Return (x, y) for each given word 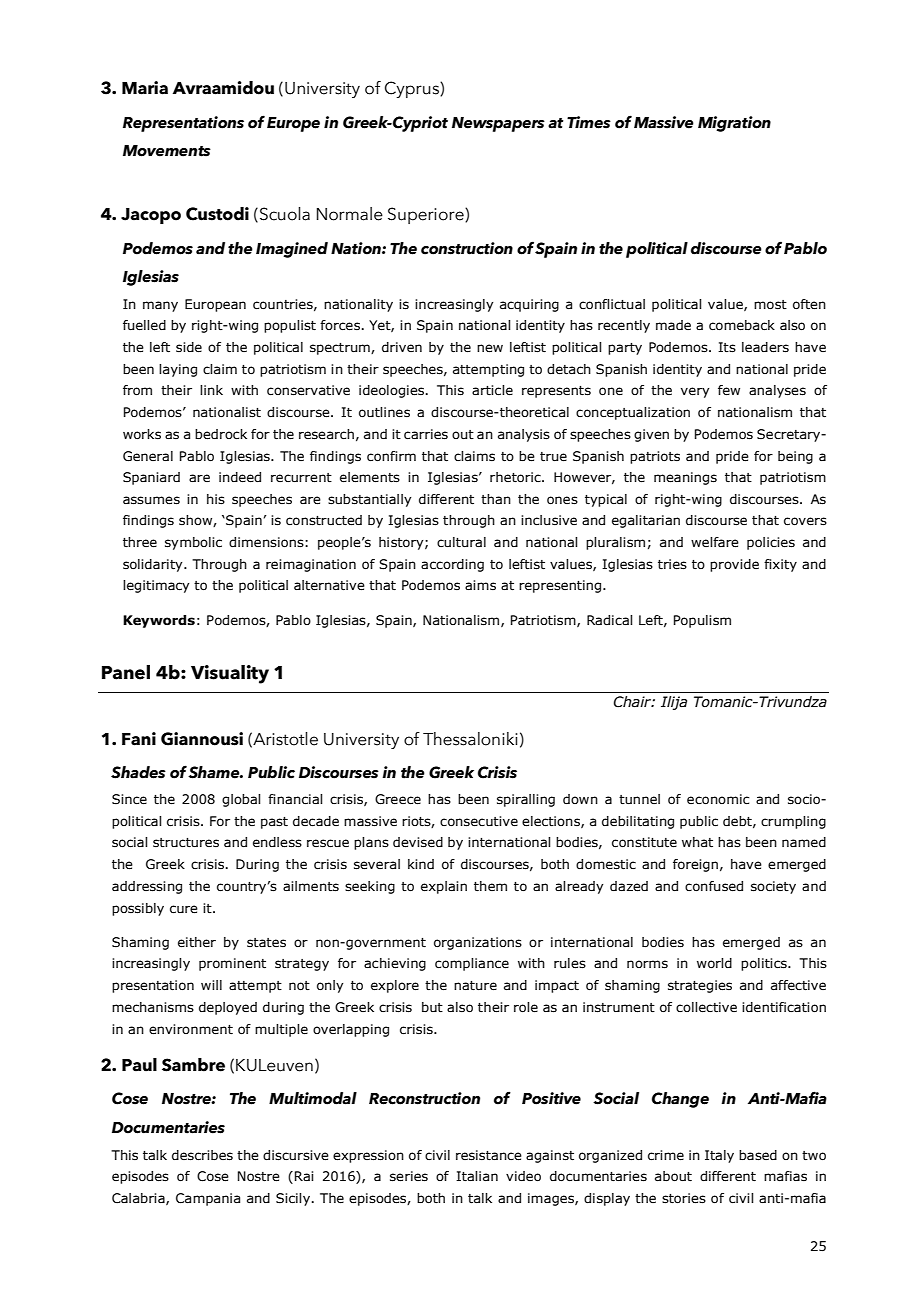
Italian (477, 1176)
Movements (167, 151)
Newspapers (498, 124)
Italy (719, 1156)
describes (202, 1155)
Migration (734, 124)
